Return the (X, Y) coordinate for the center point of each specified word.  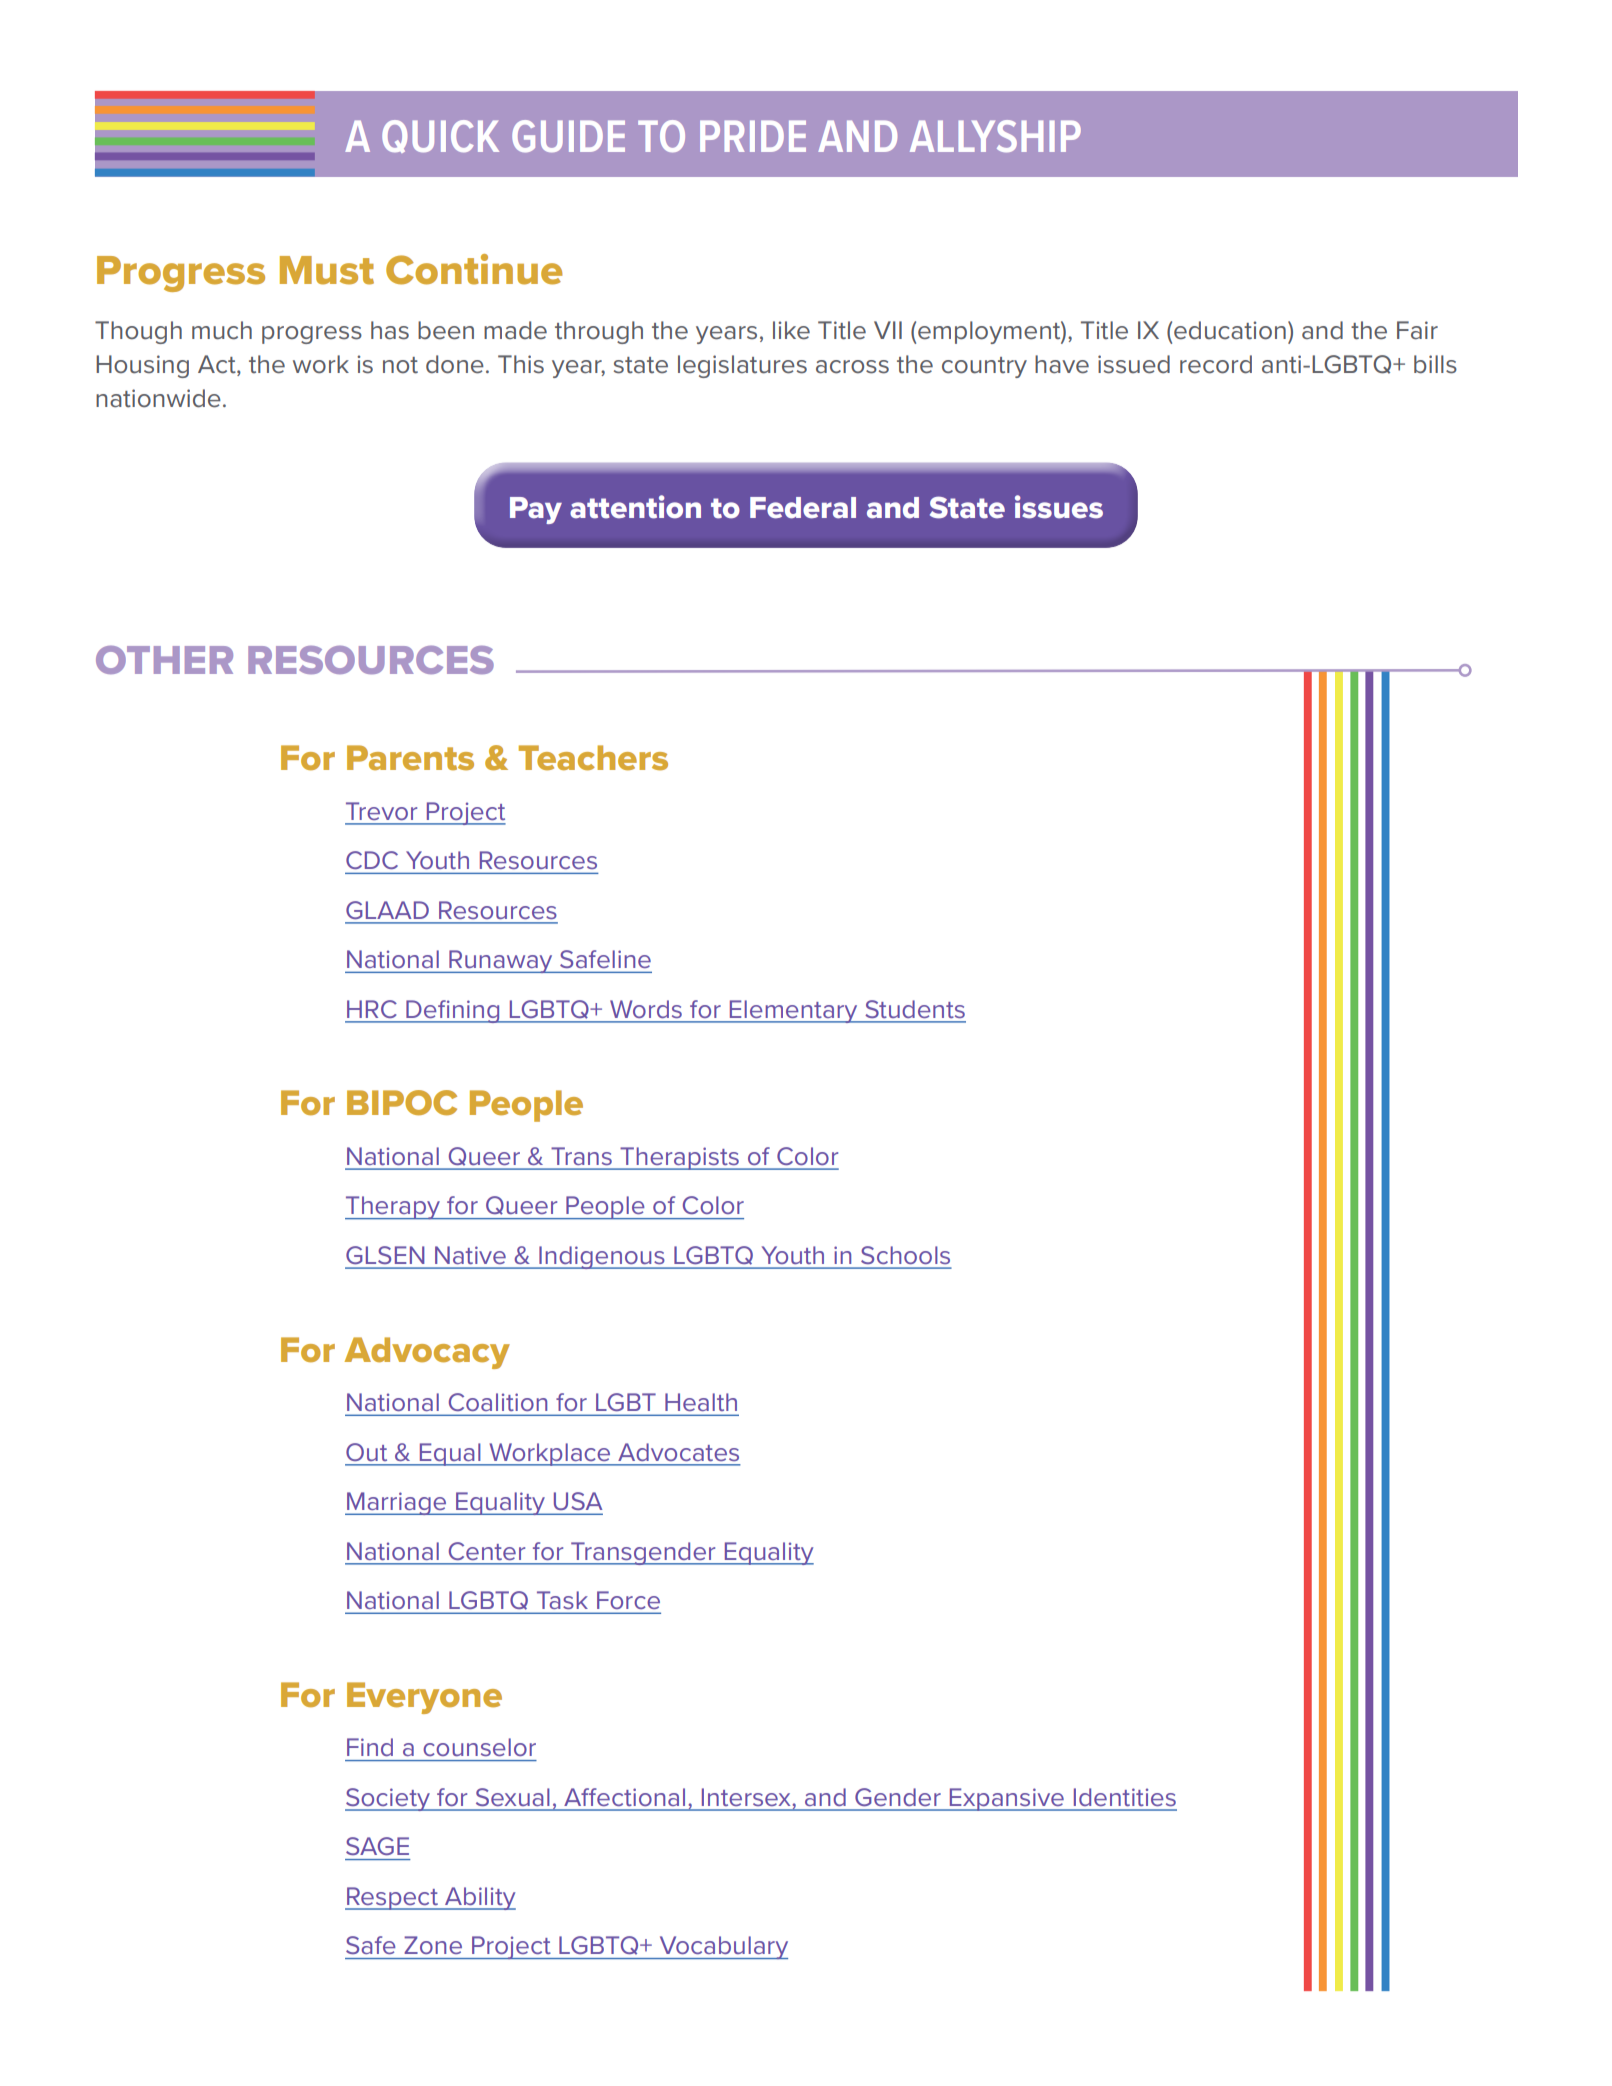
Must (327, 270)
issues (1059, 507)
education (1230, 330)
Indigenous (602, 1257)
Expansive (1006, 1799)
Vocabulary (722, 1948)
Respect (392, 1898)
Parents (410, 758)
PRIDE (753, 136)
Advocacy (427, 1353)
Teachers (593, 758)
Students (915, 1009)
